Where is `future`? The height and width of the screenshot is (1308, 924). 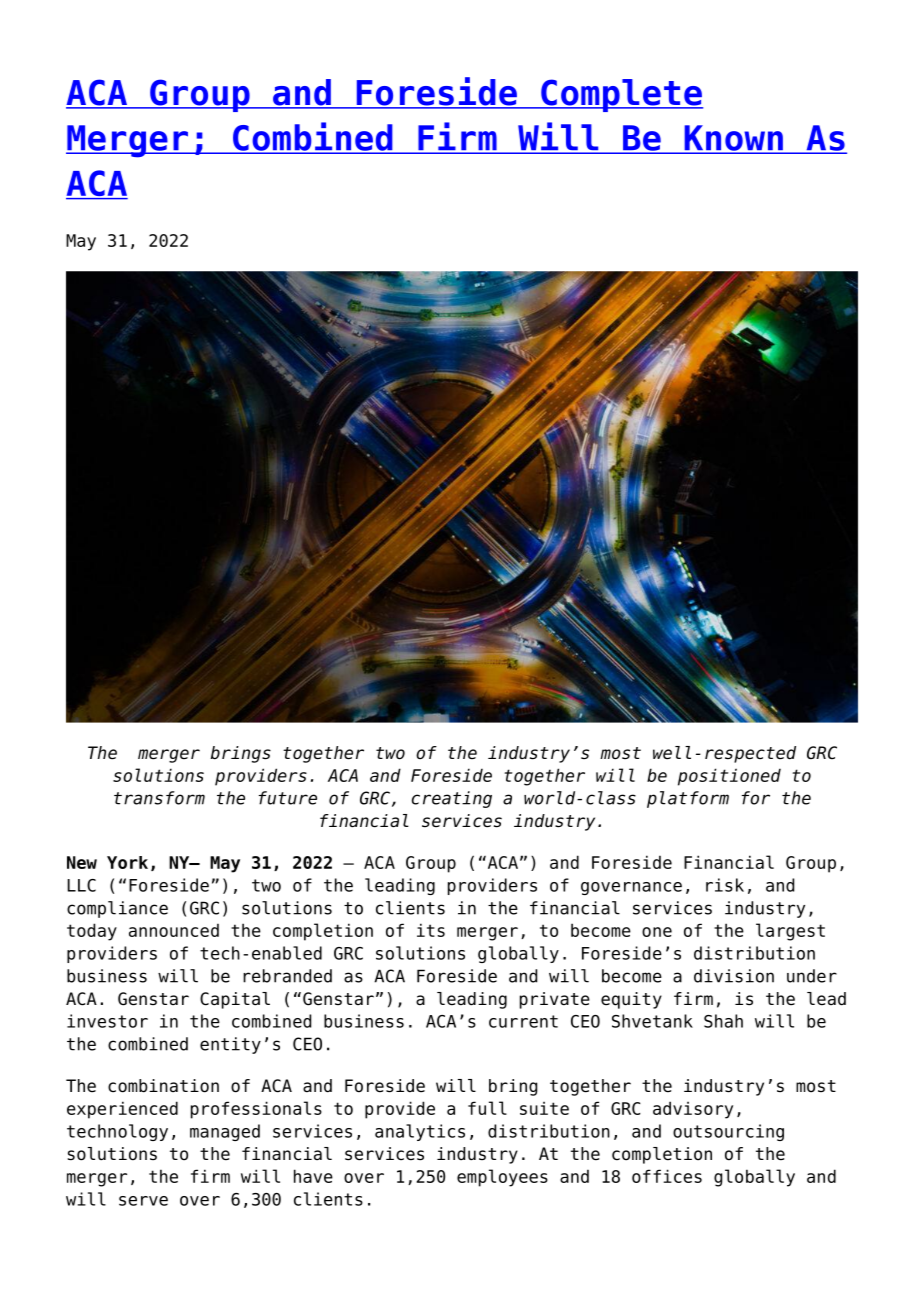
future is located at coordinates (288, 798).
